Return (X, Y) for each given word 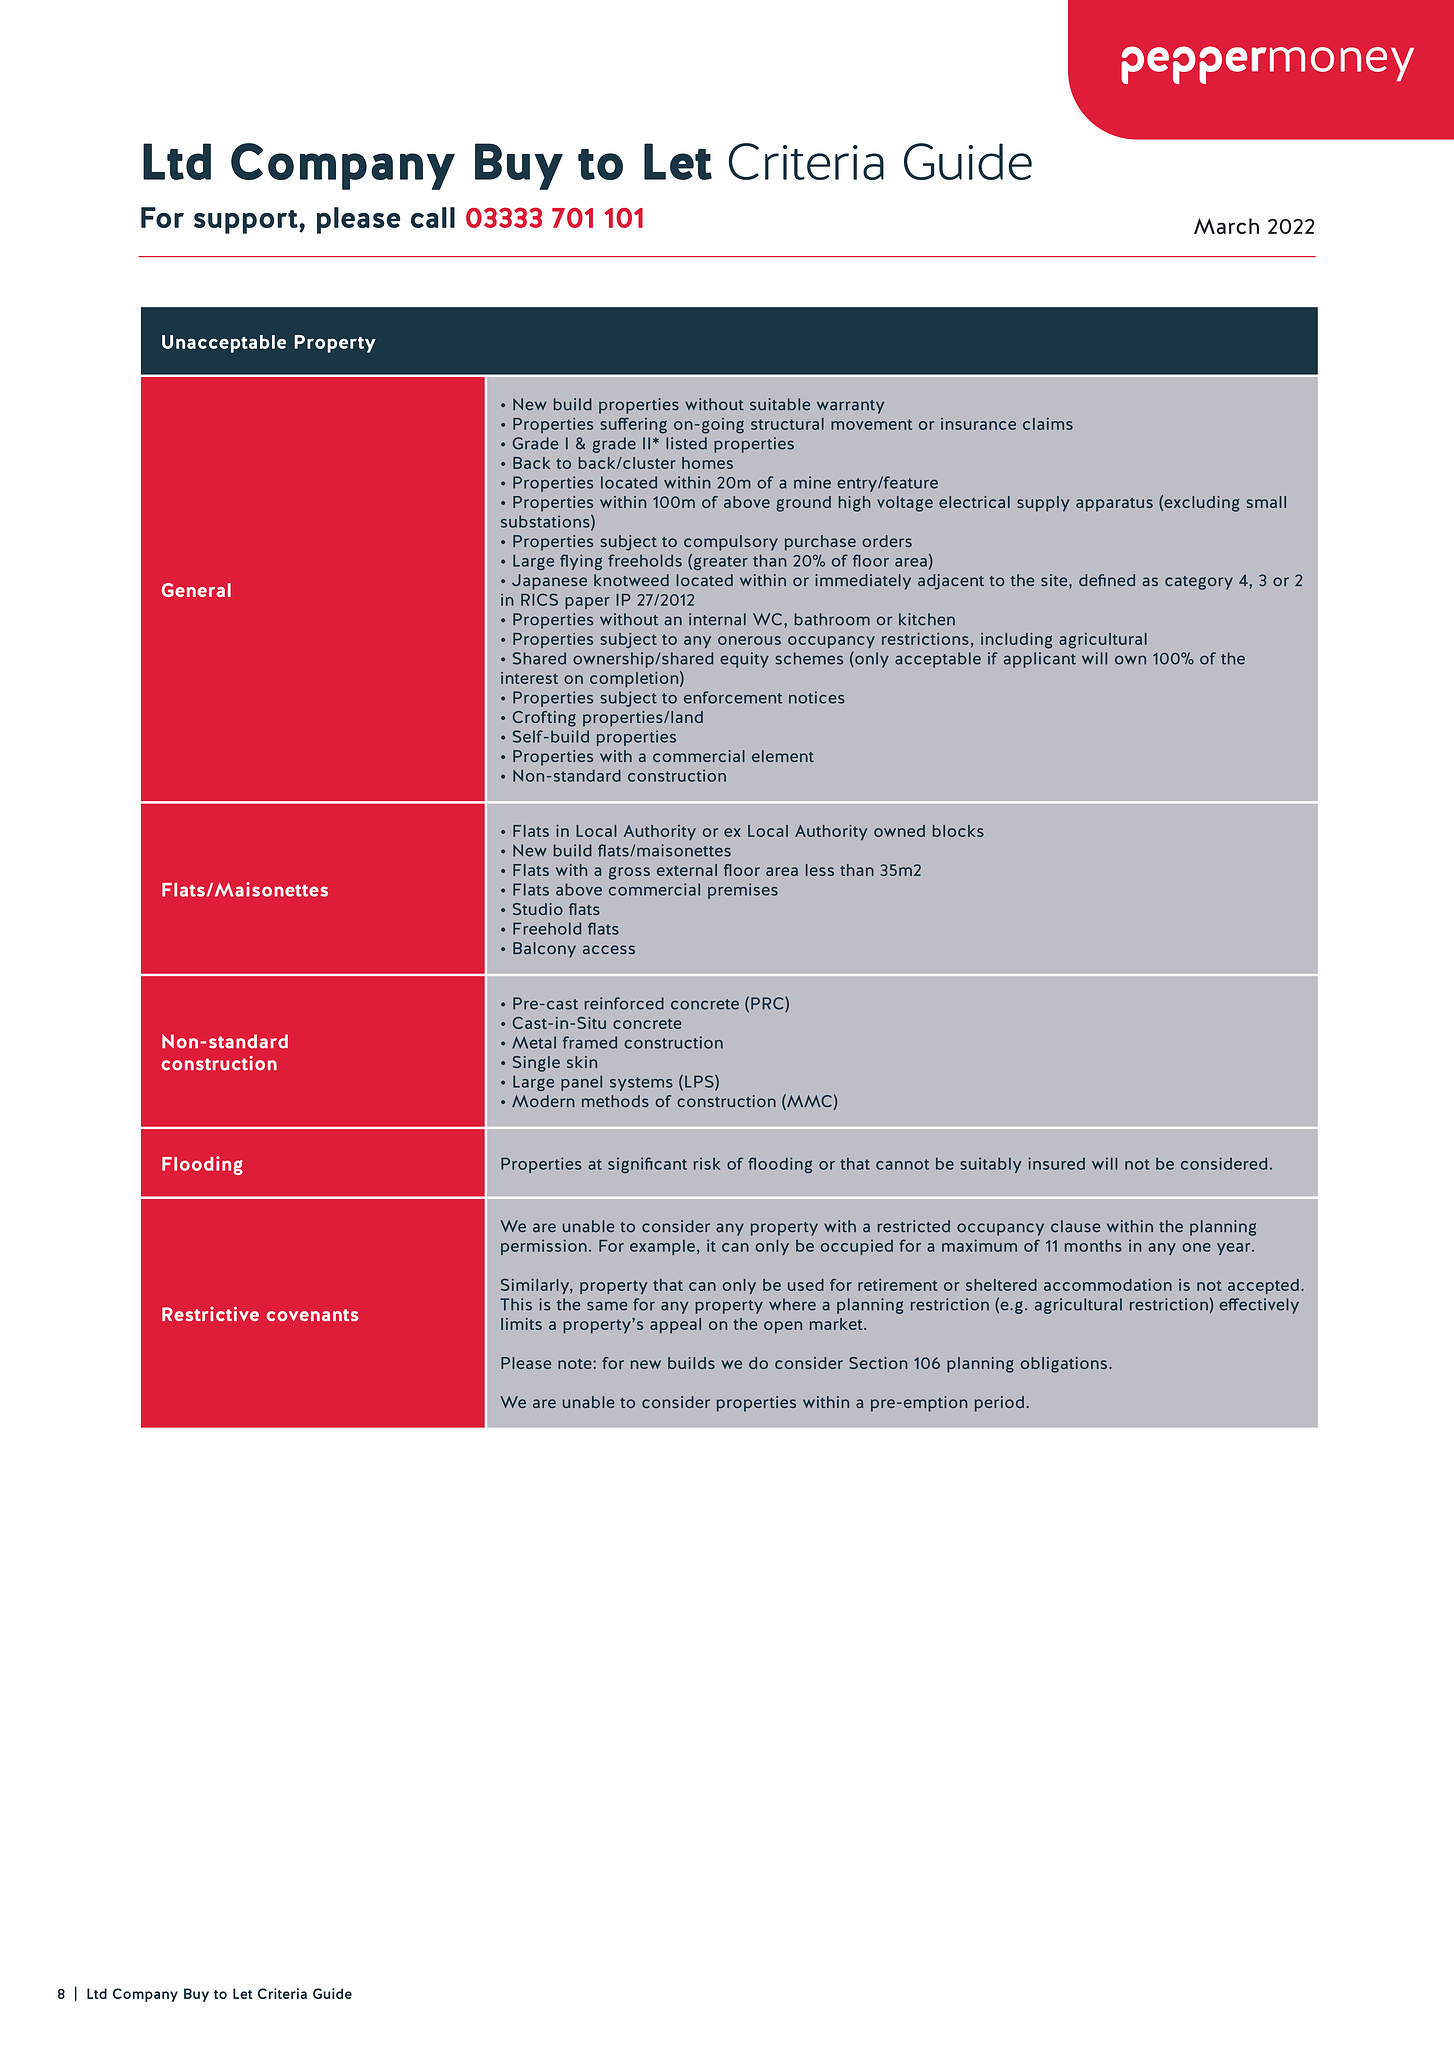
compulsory (731, 543)
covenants (312, 1315)
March (1226, 226)
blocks (958, 831)
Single (536, 1064)
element (783, 756)
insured (1056, 1163)
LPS (700, 1082)
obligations (1064, 1365)
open (783, 1327)
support (247, 222)
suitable (780, 404)
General (196, 590)
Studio (538, 909)
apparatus (1114, 505)
